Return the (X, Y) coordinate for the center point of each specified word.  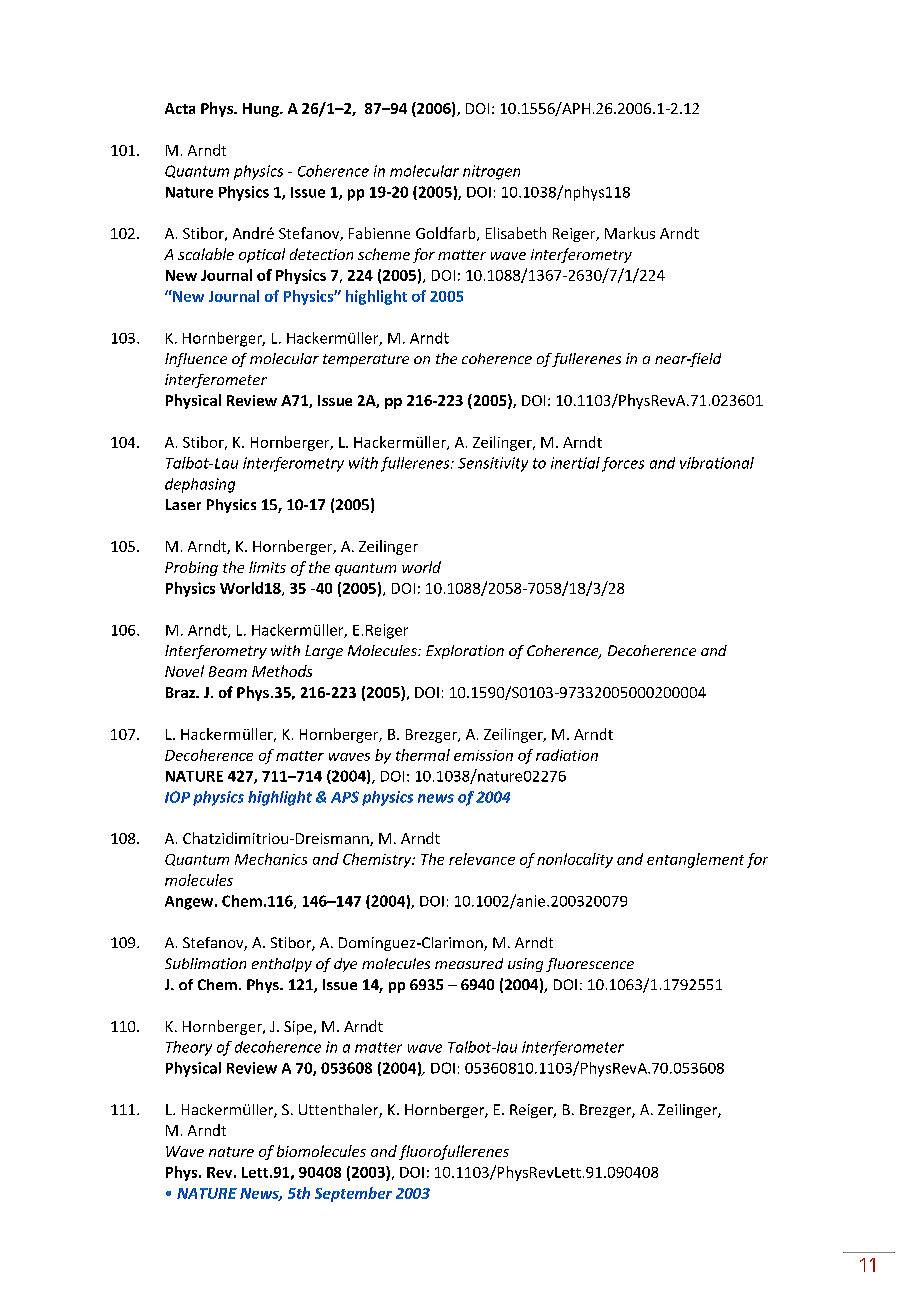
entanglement (695, 860)
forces (623, 464)
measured (469, 963)
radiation (567, 755)
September (353, 1194)
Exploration (465, 652)
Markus (630, 233)
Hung (262, 110)
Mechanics (271, 859)
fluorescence (590, 965)
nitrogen (491, 172)
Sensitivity (493, 464)
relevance (482, 859)
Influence (196, 360)
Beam (228, 671)
